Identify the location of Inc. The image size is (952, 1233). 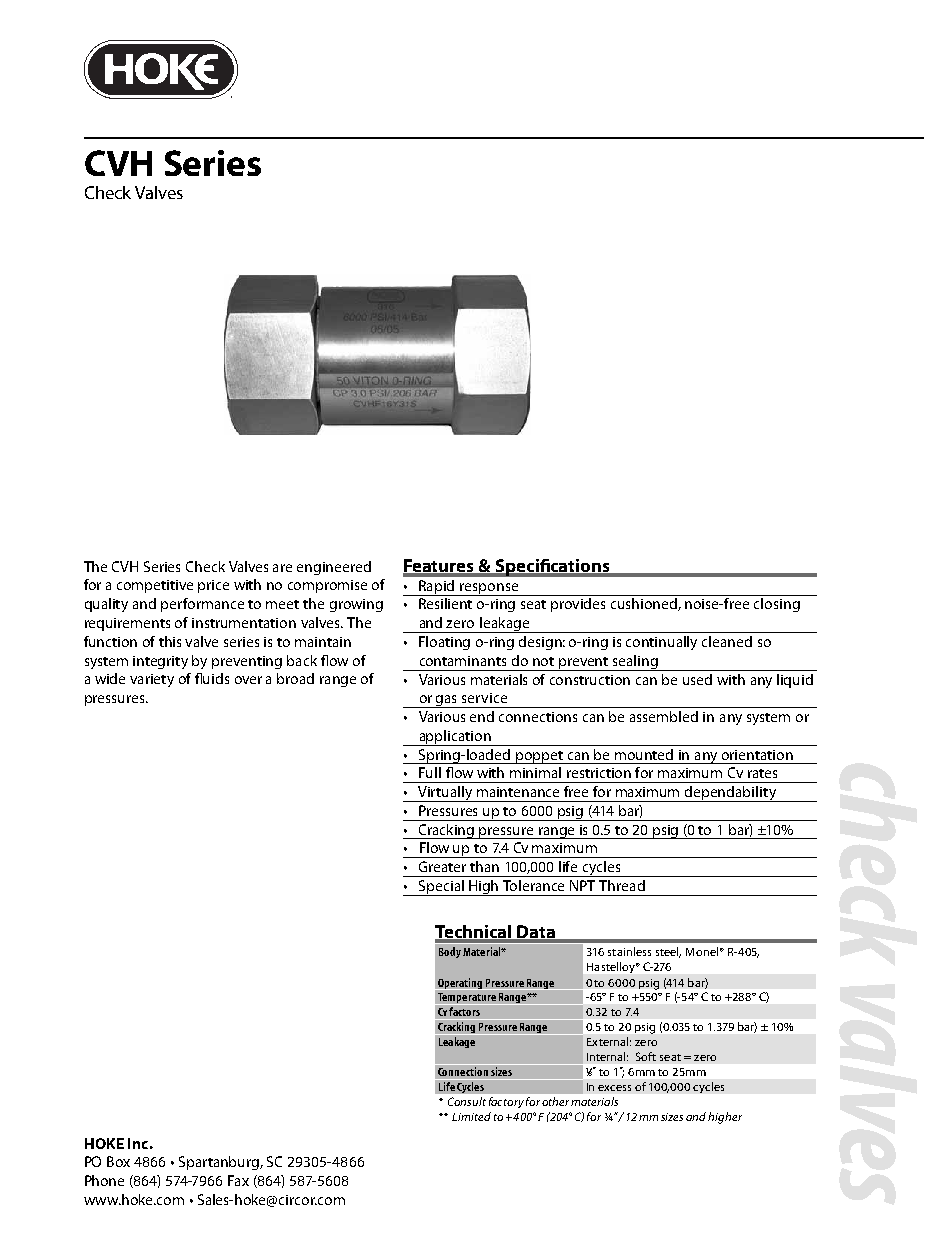
(138, 1143).
